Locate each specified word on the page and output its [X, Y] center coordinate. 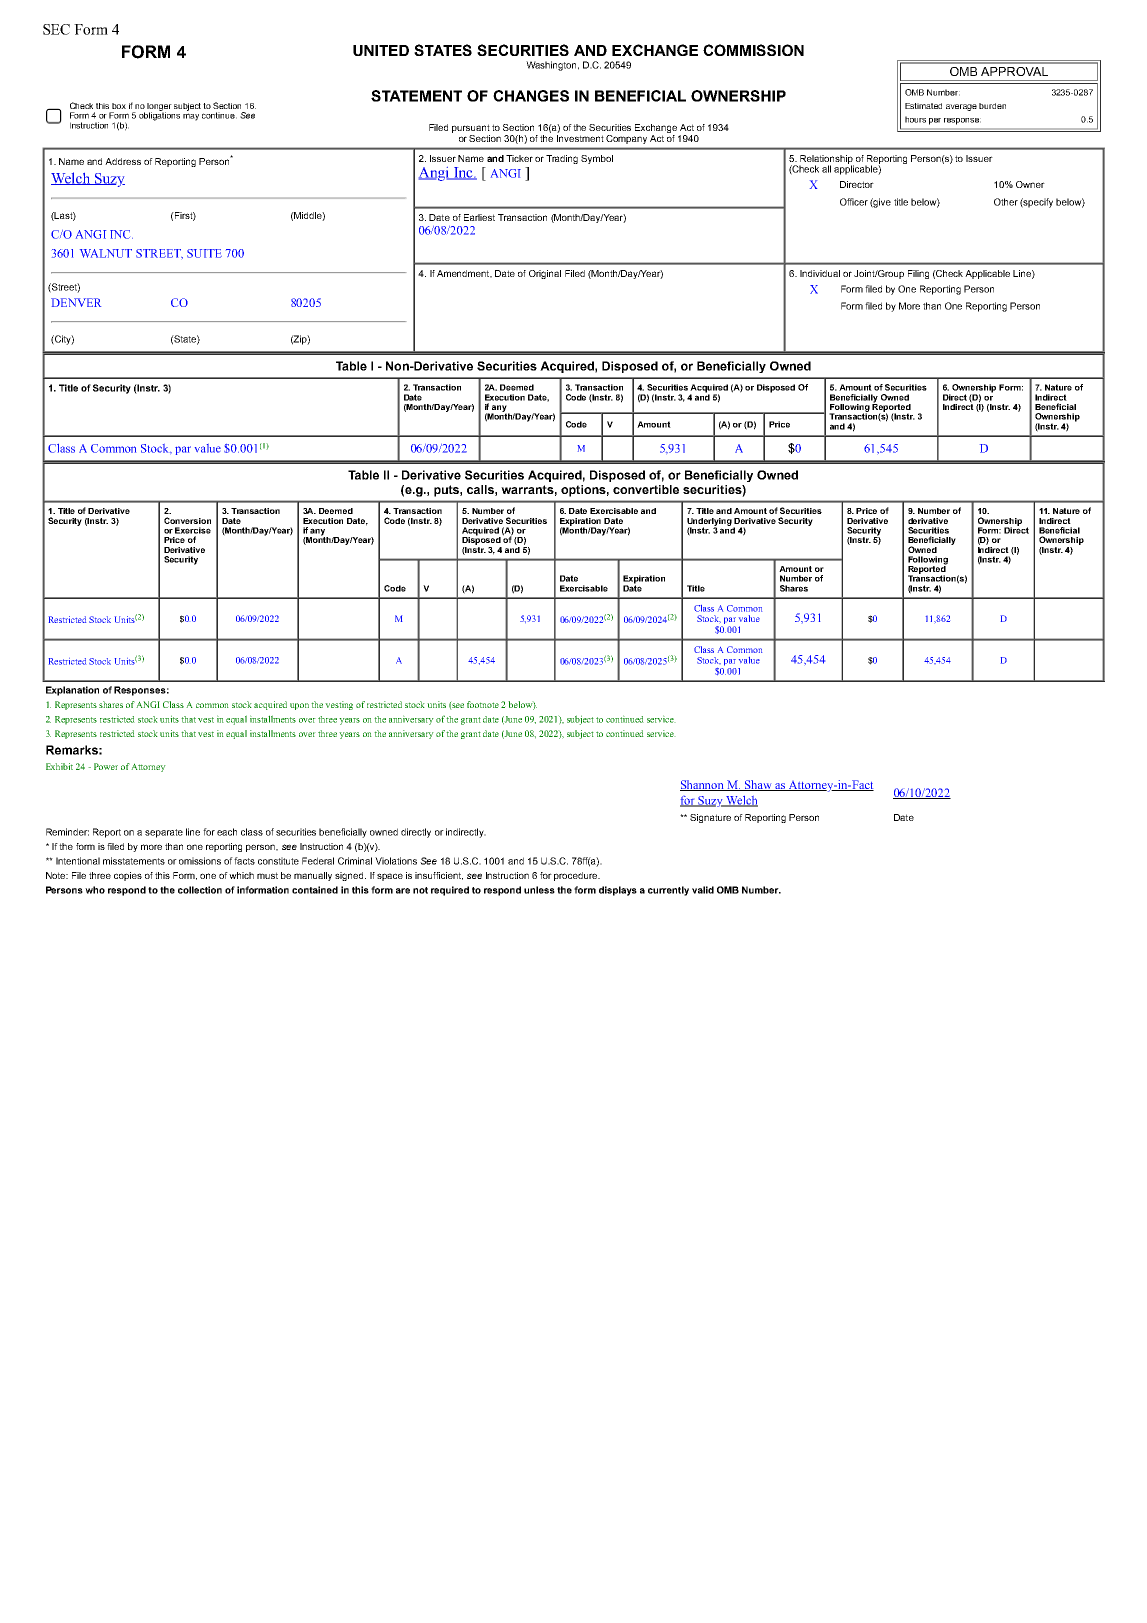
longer [159, 108]
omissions [200, 861]
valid [703, 890]
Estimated [923, 106]
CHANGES [531, 96]
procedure [576, 876]
